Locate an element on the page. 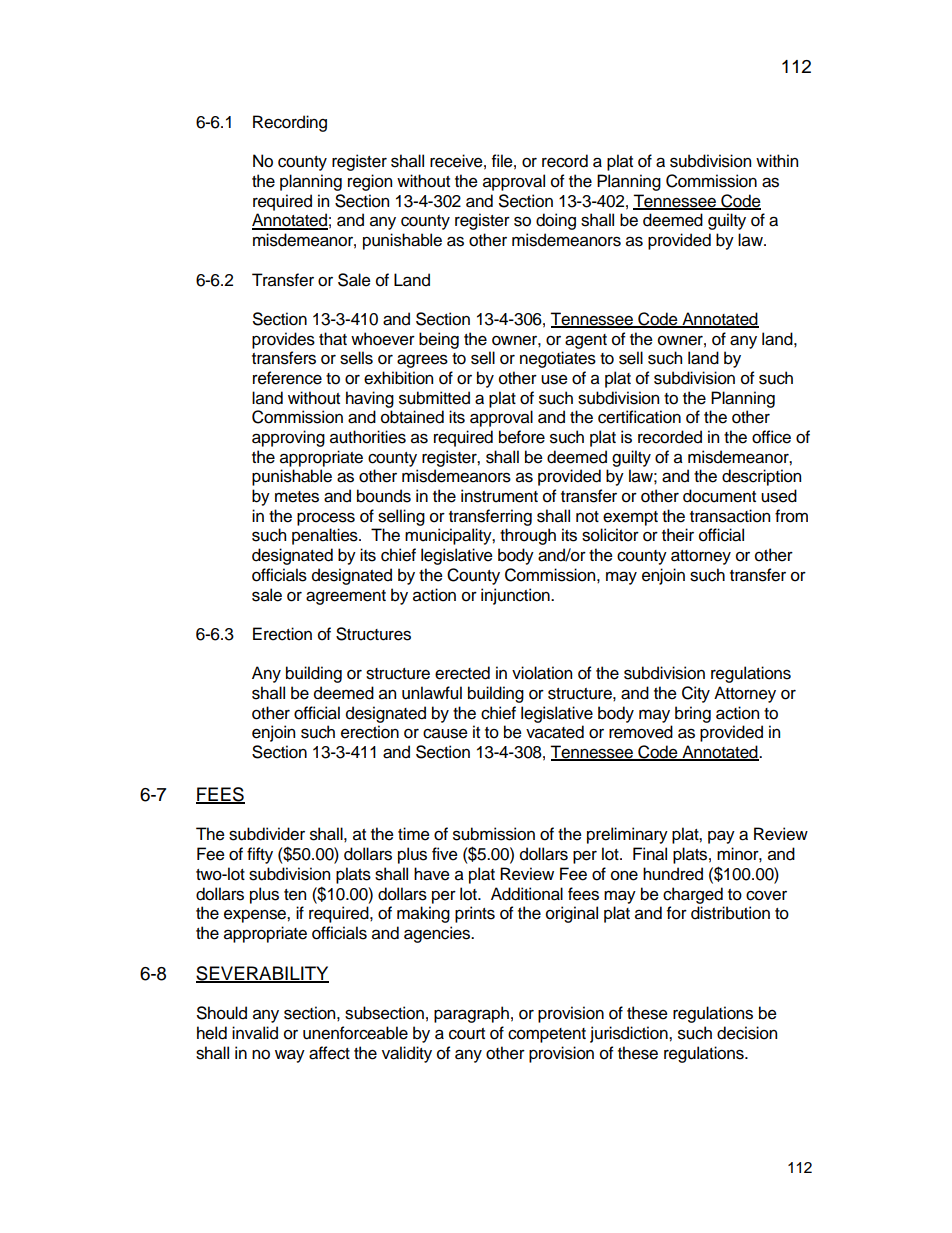 Image resolution: width=952 pixels, height=1233 pixels. City is located at coordinates (696, 694).
